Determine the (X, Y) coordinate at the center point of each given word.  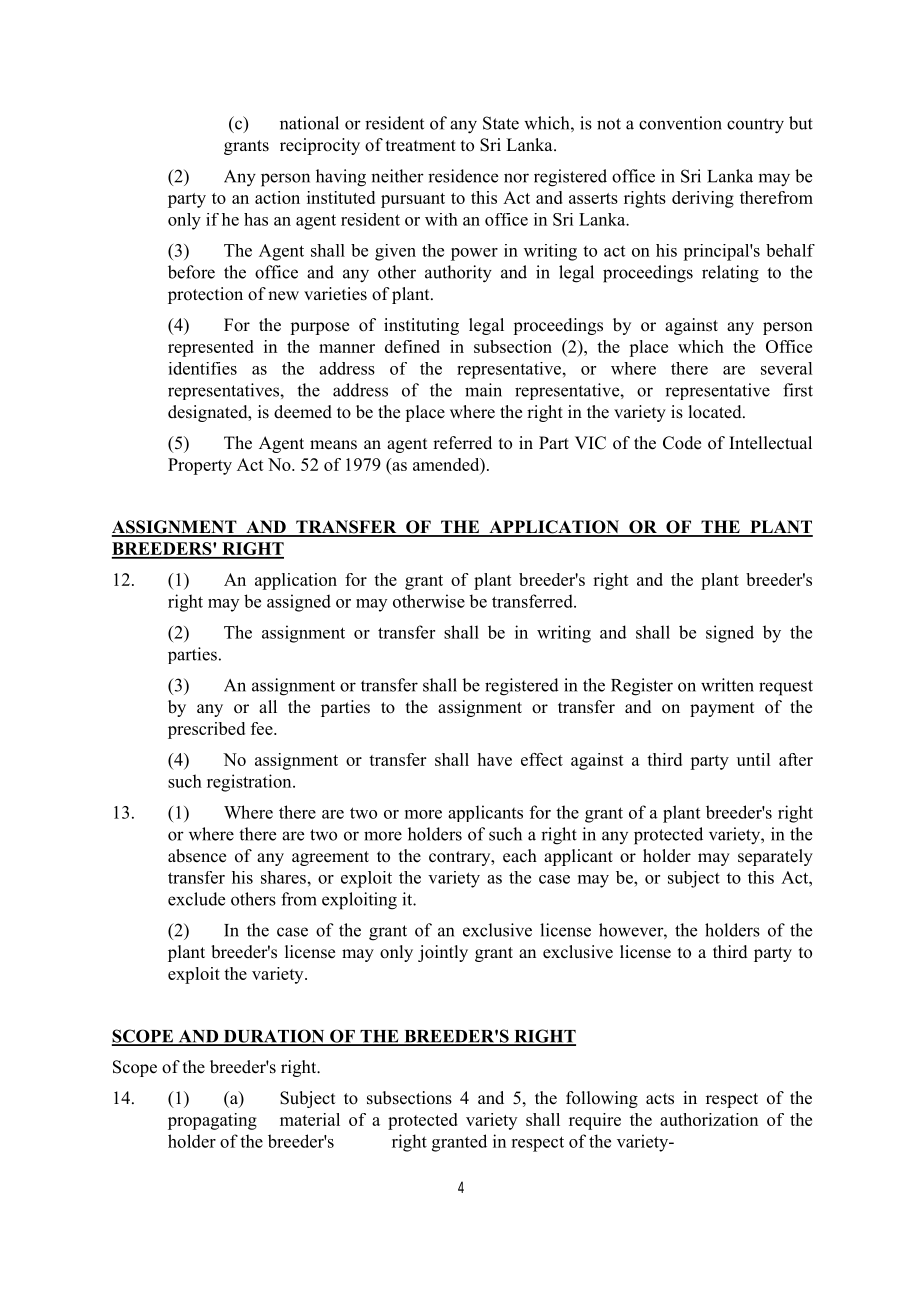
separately (775, 857)
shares (283, 877)
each (520, 856)
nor (516, 178)
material (310, 1119)
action (277, 197)
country (755, 126)
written (727, 685)
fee (263, 728)
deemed (303, 412)
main (483, 390)
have (495, 759)
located (716, 412)
